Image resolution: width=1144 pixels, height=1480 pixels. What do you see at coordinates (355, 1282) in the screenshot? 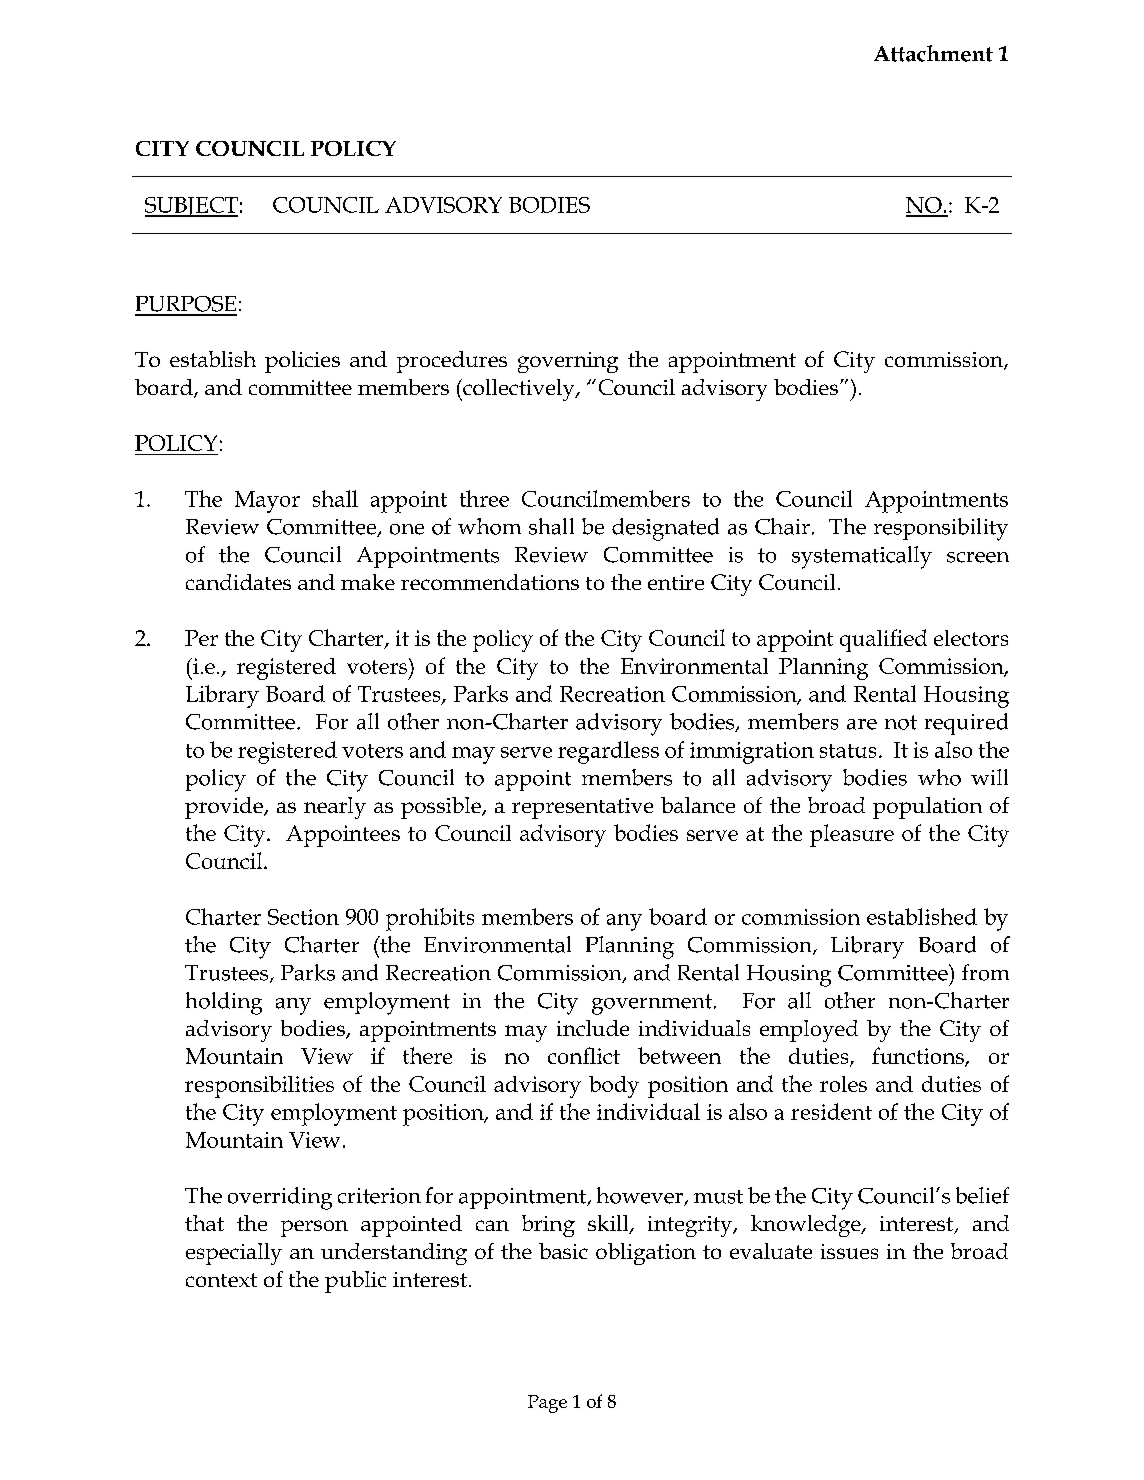
I see `public` at bounding box center [355, 1282].
